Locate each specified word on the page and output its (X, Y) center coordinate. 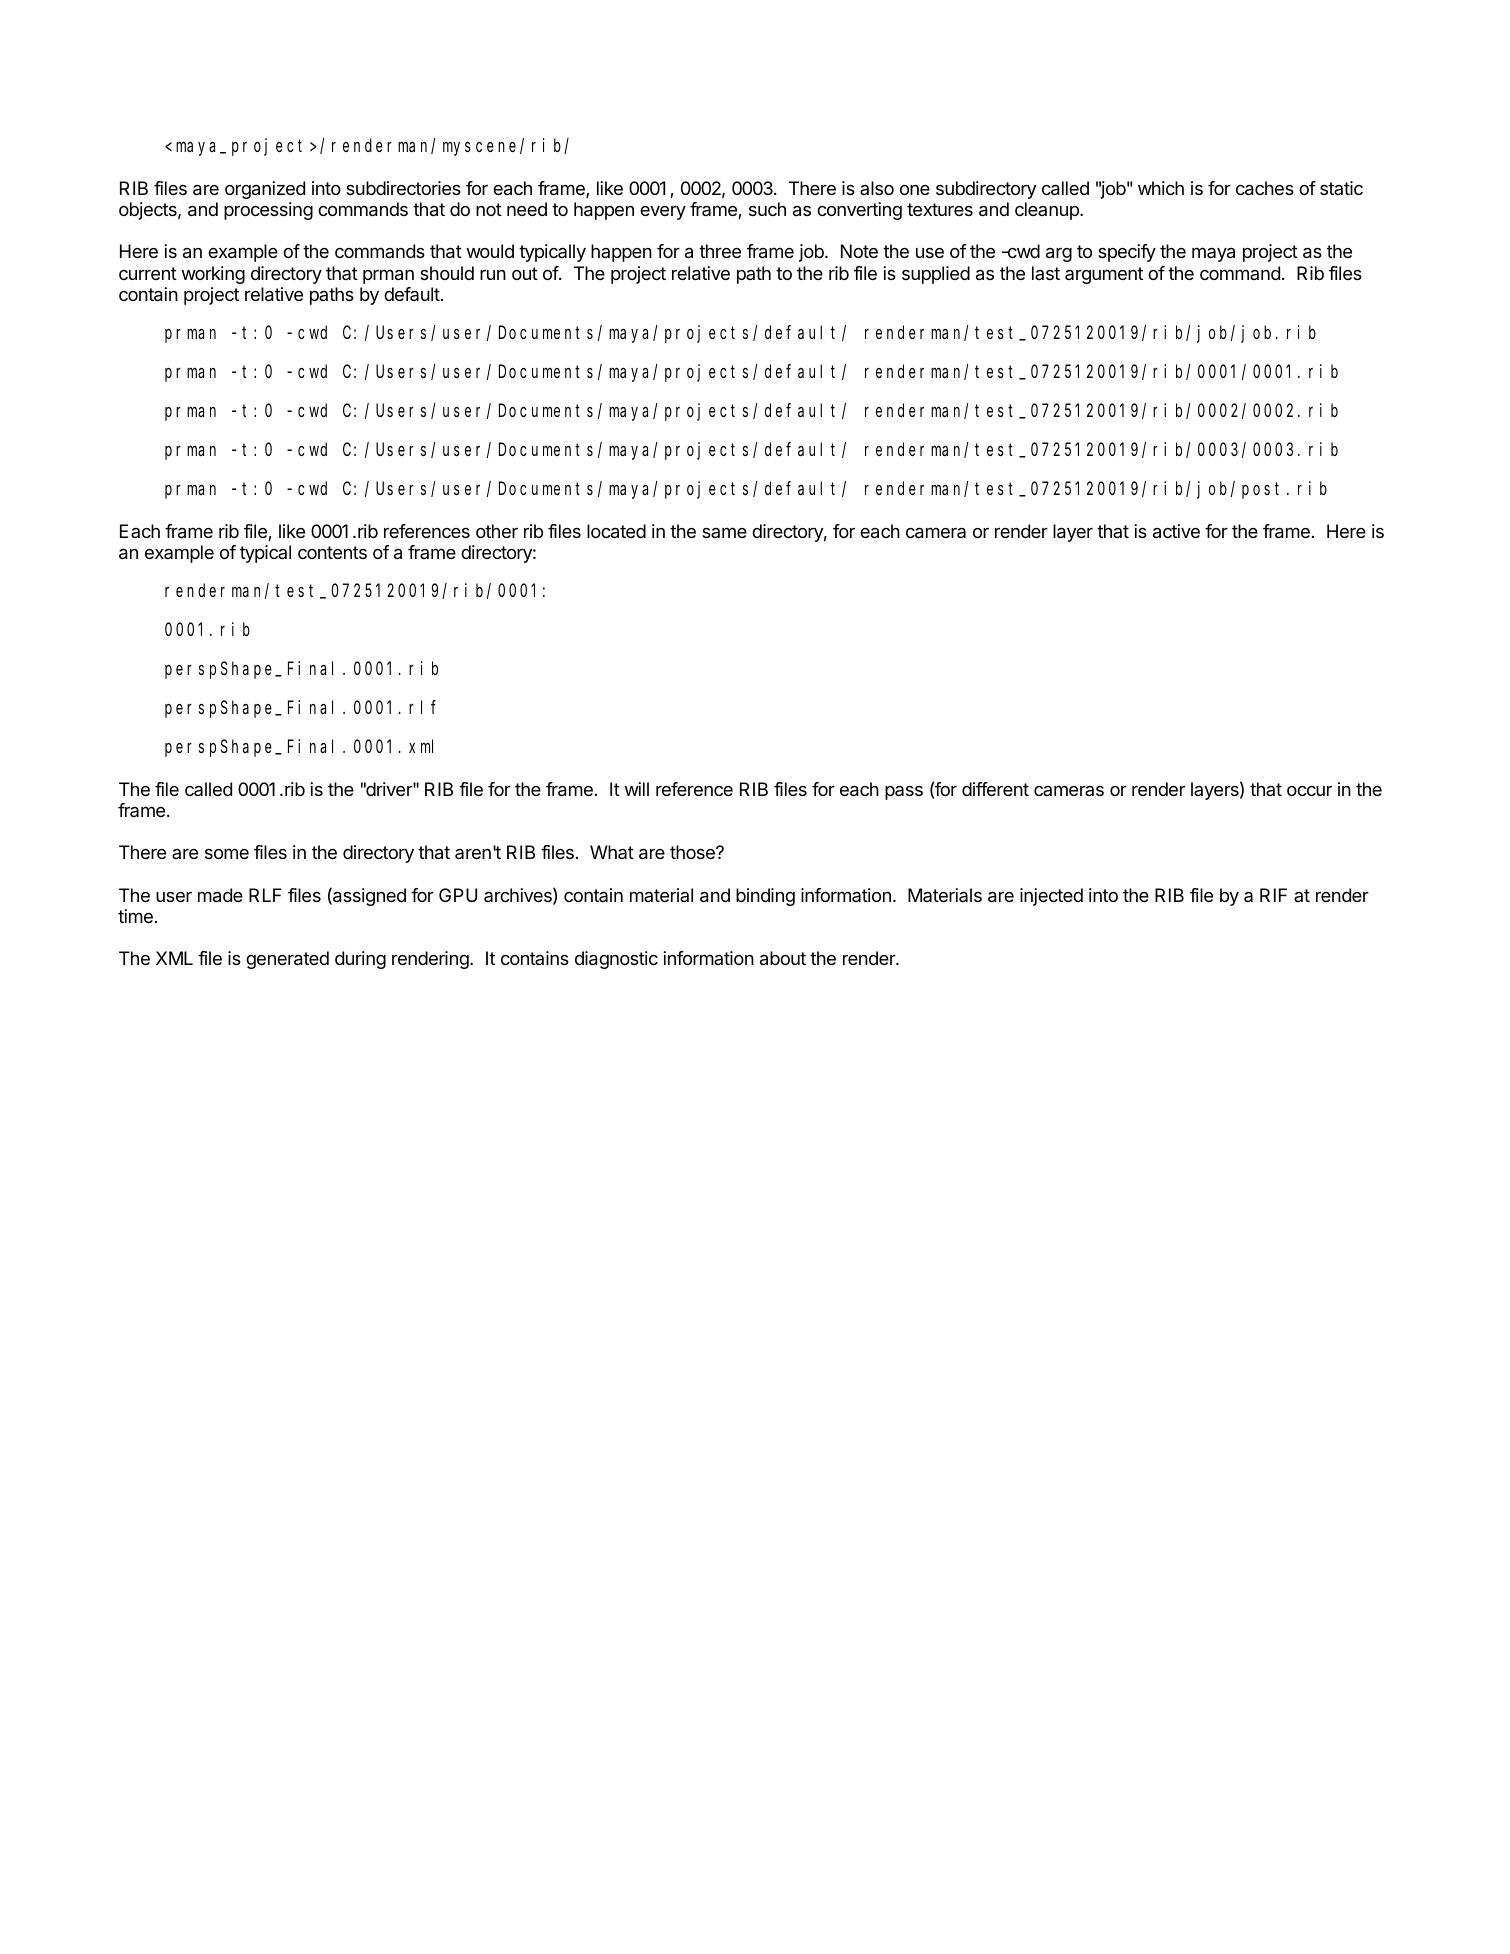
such (767, 209)
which (1161, 188)
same (724, 532)
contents (332, 552)
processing (268, 211)
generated (287, 960)
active (1176, 531)
